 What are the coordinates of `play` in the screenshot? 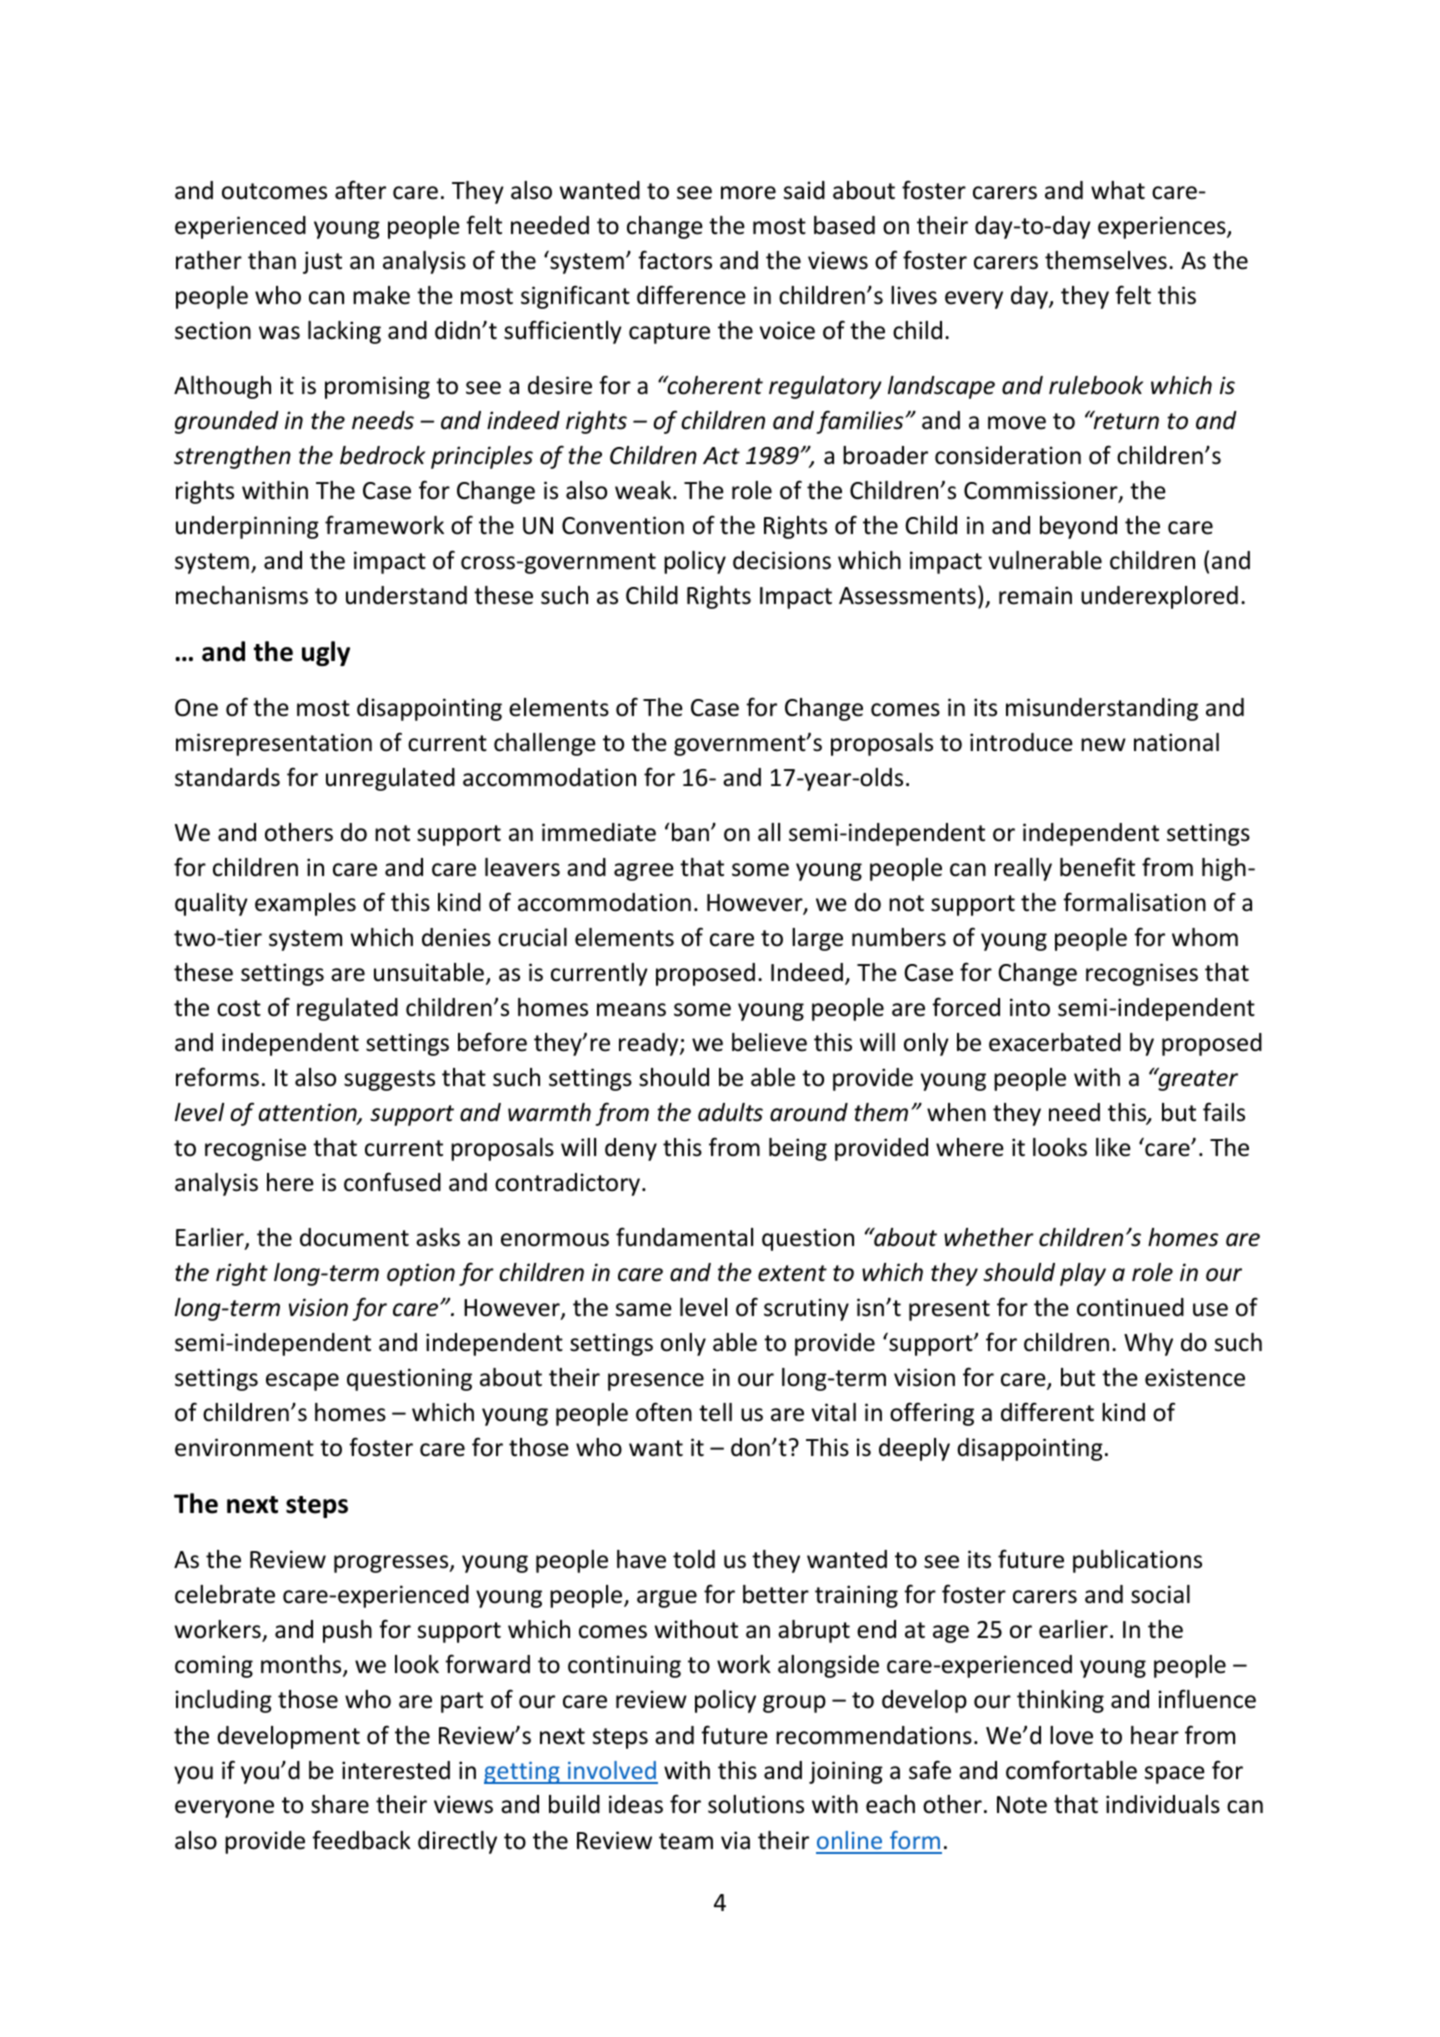 It's located at (1083, 1274).
